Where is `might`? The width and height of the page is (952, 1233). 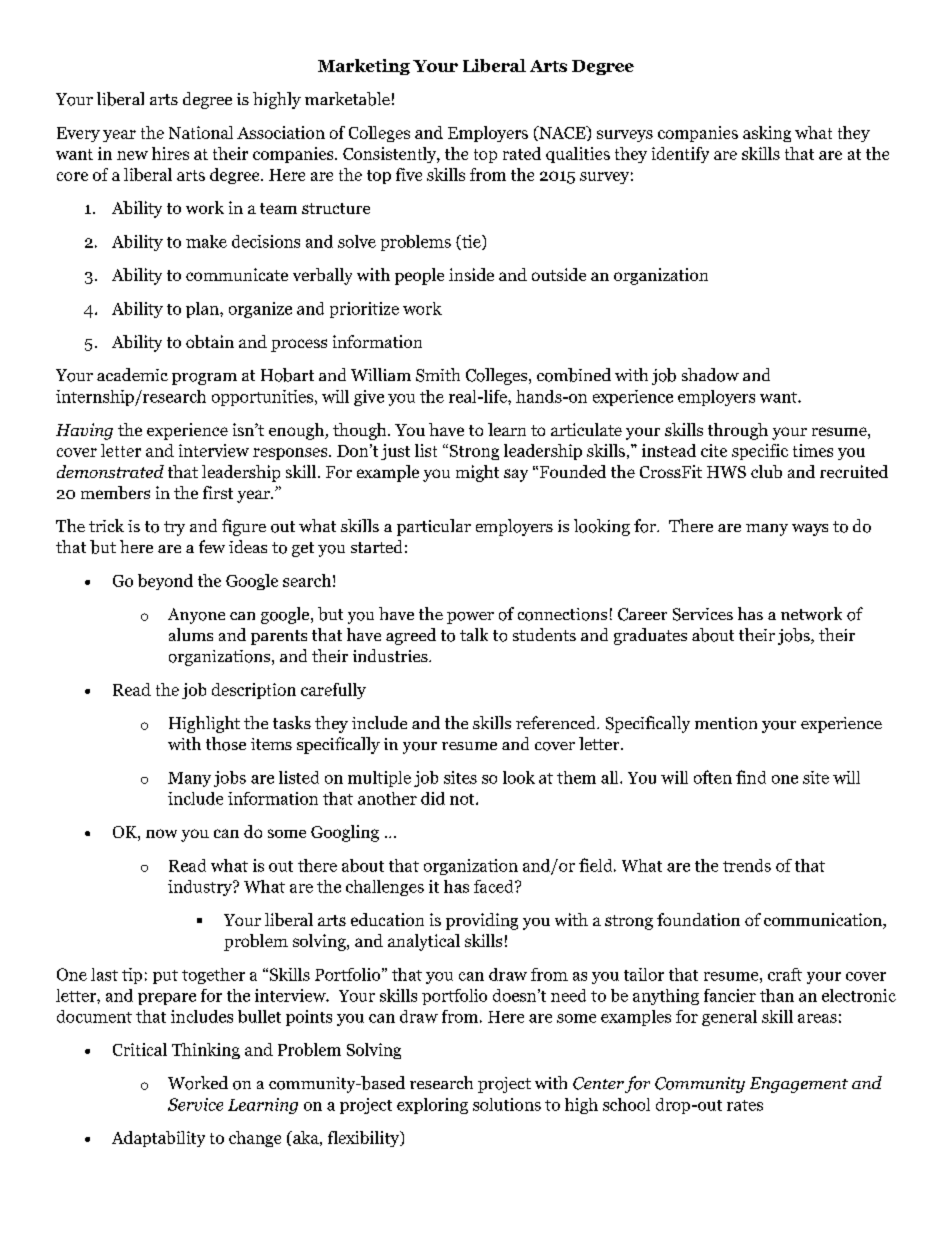
might is located at coordinates (477, 473).
